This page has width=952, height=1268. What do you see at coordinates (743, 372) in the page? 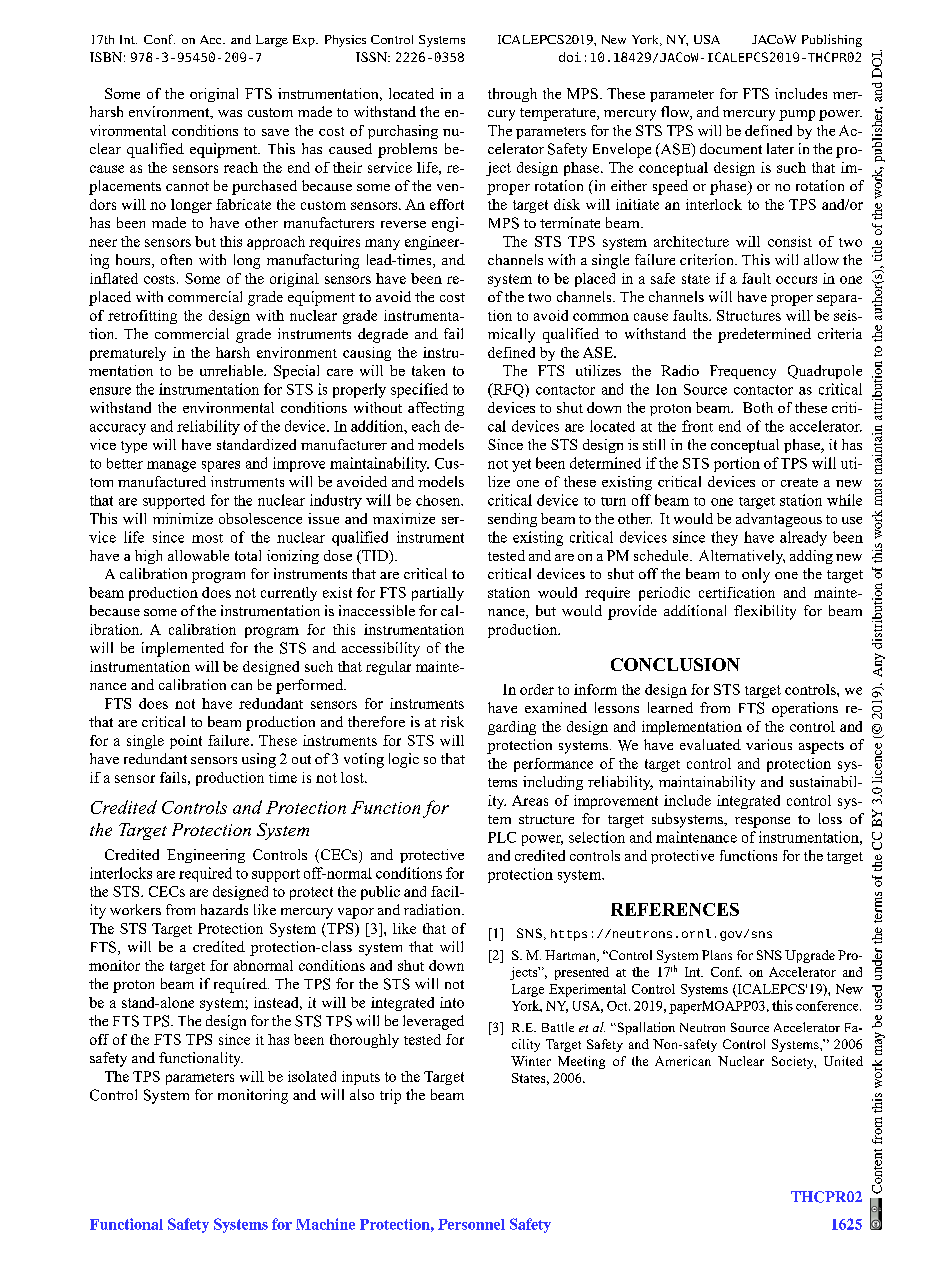
I see `Frequency` at bounding box center [743, 372].
